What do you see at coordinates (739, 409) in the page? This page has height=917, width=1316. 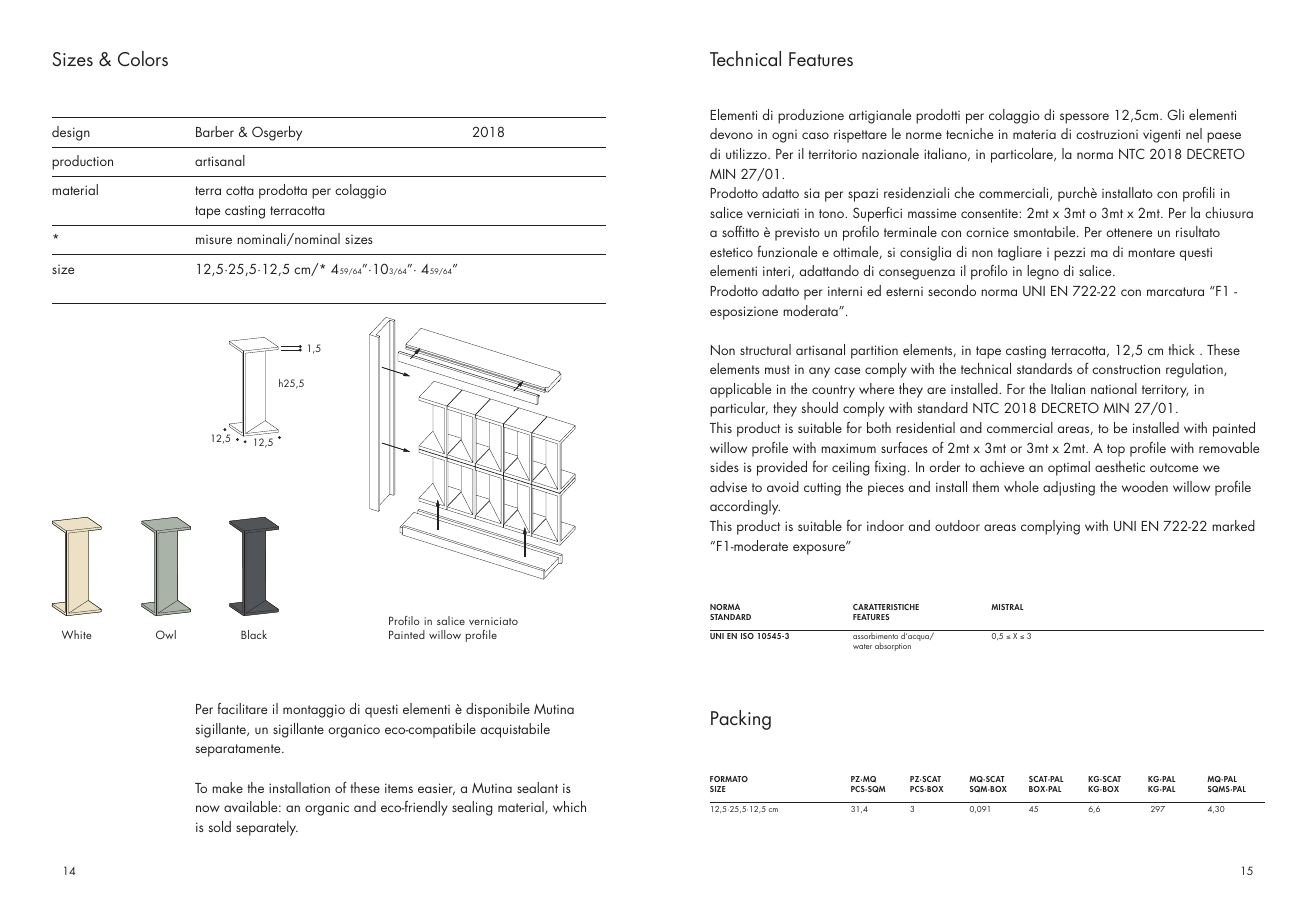 I see `particular` at bounding box center [739, 409].
